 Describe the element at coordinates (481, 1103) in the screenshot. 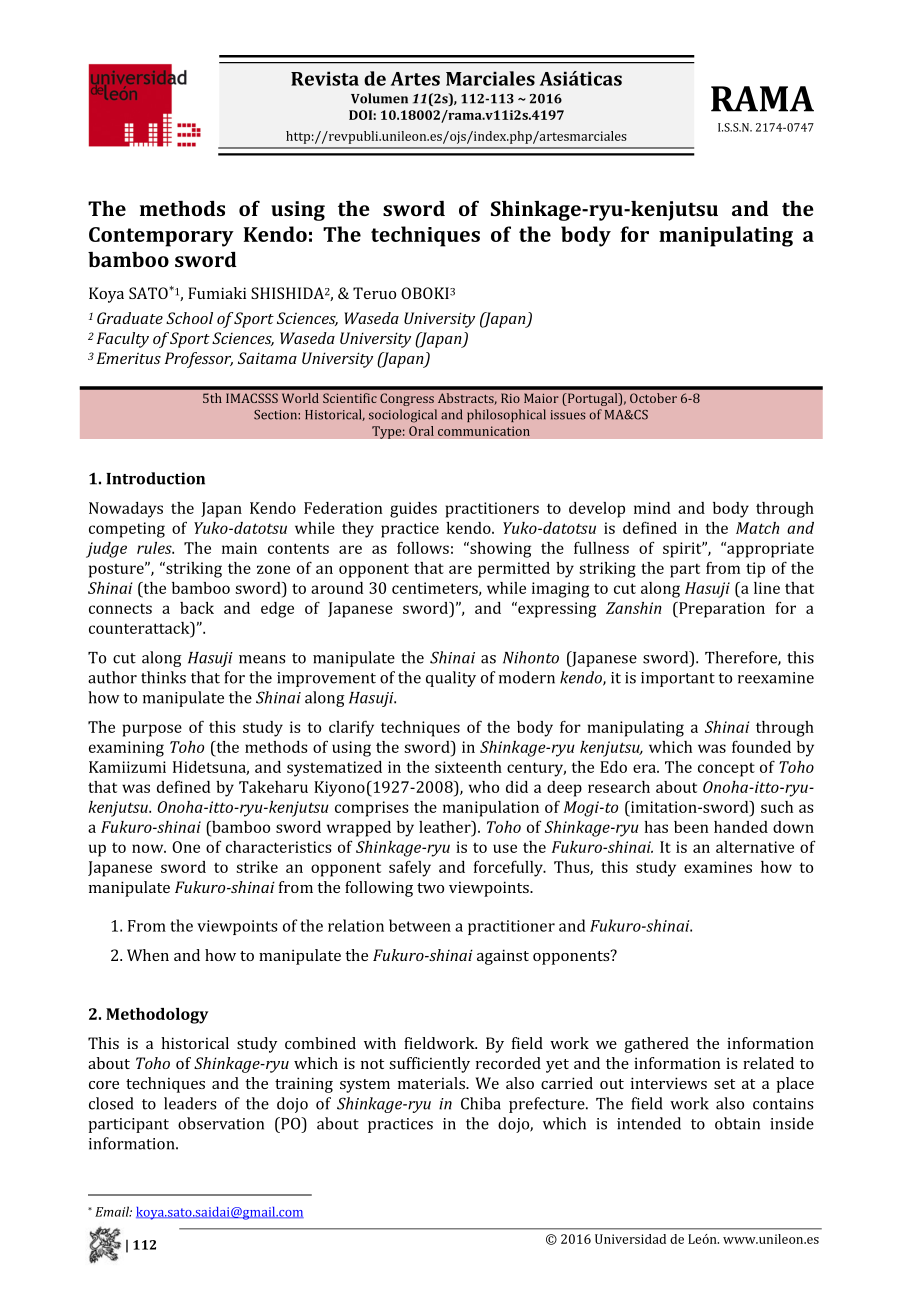

I see `Chiba` at that location.
